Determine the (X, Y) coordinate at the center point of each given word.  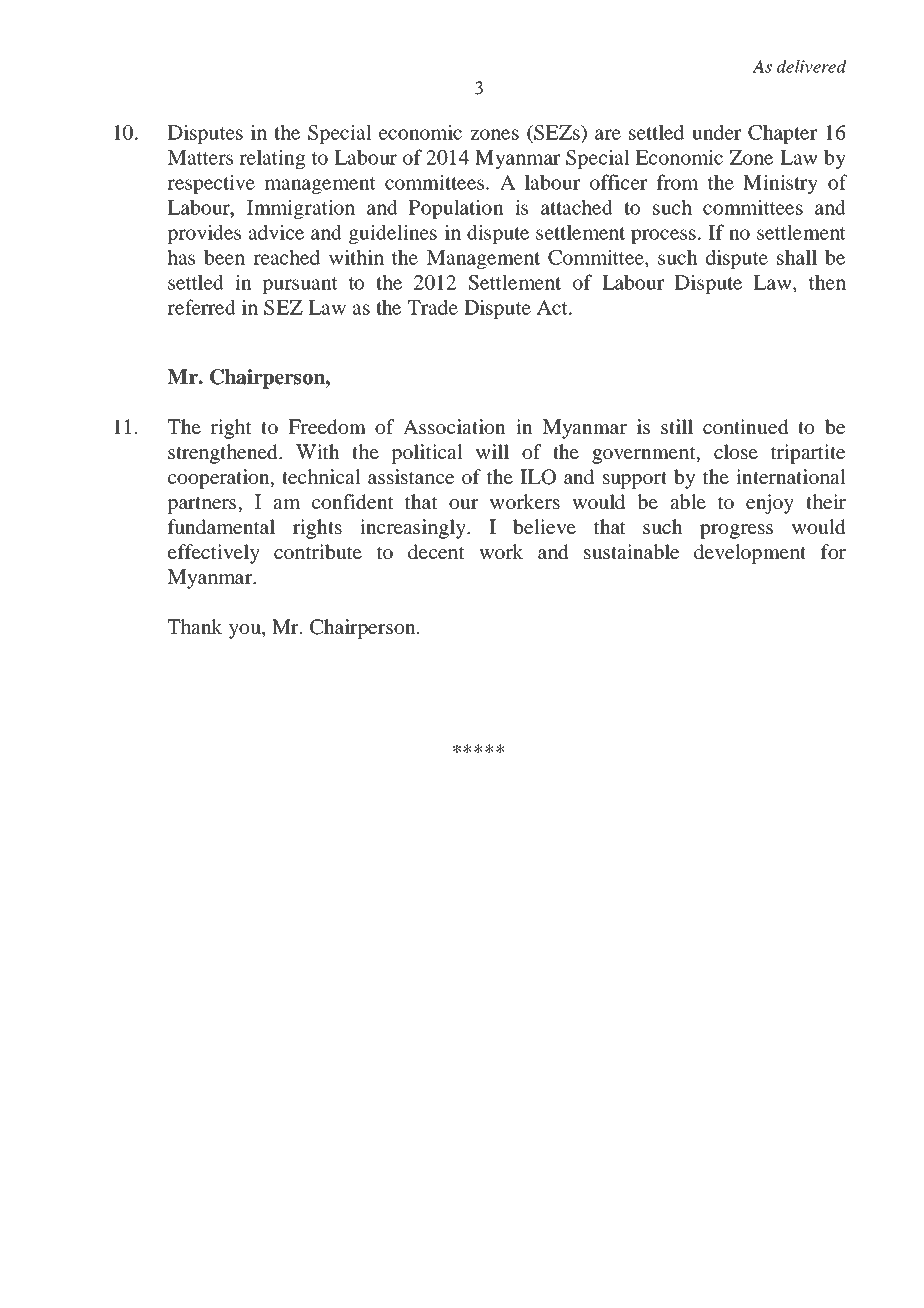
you (246, 631)
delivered (811, 66)
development (750, 554)
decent (436, 551)
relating (272, 159)
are (608, 134)
